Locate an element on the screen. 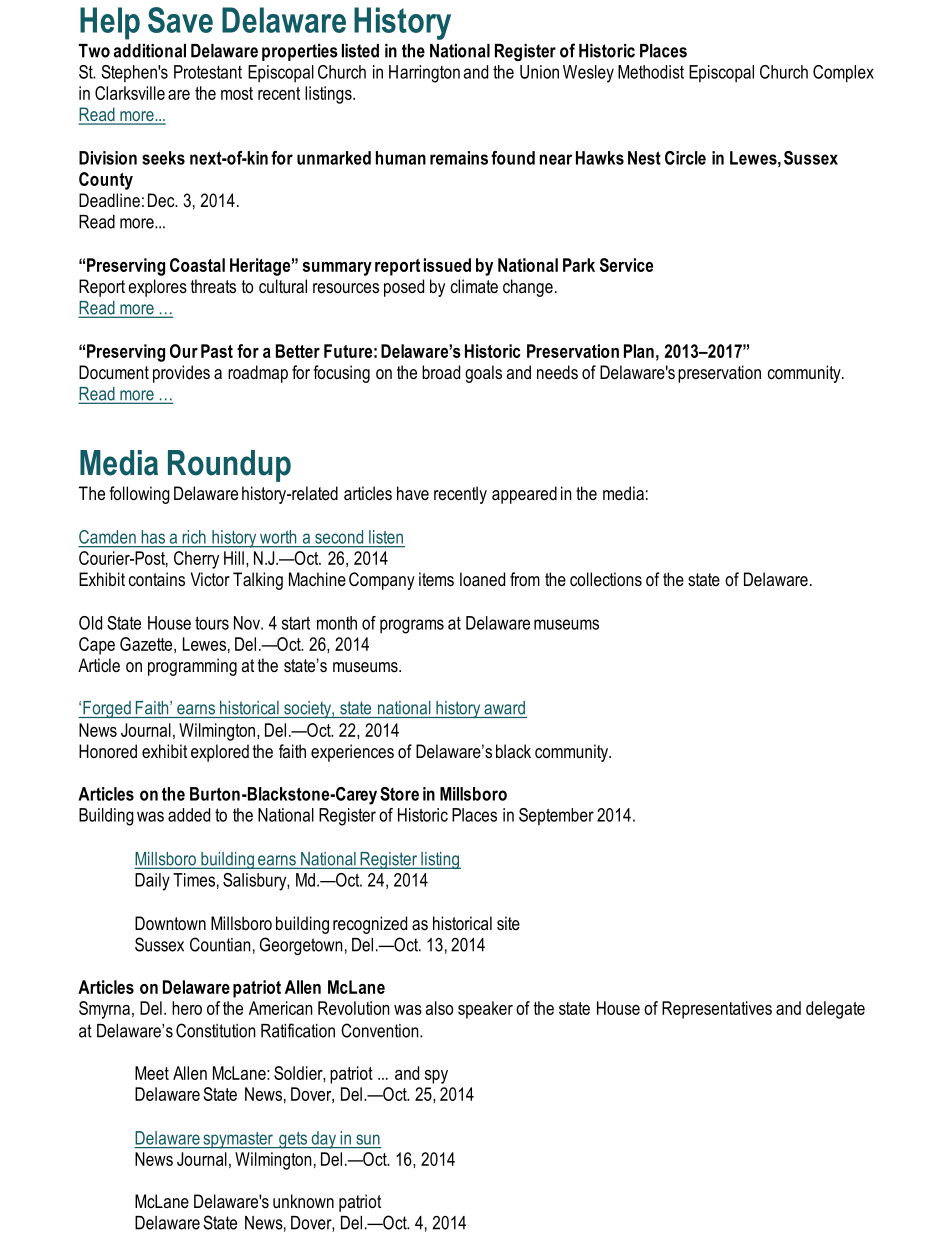 The image size is (952, 1233). Harrington is located at coordinates (424, 74).
